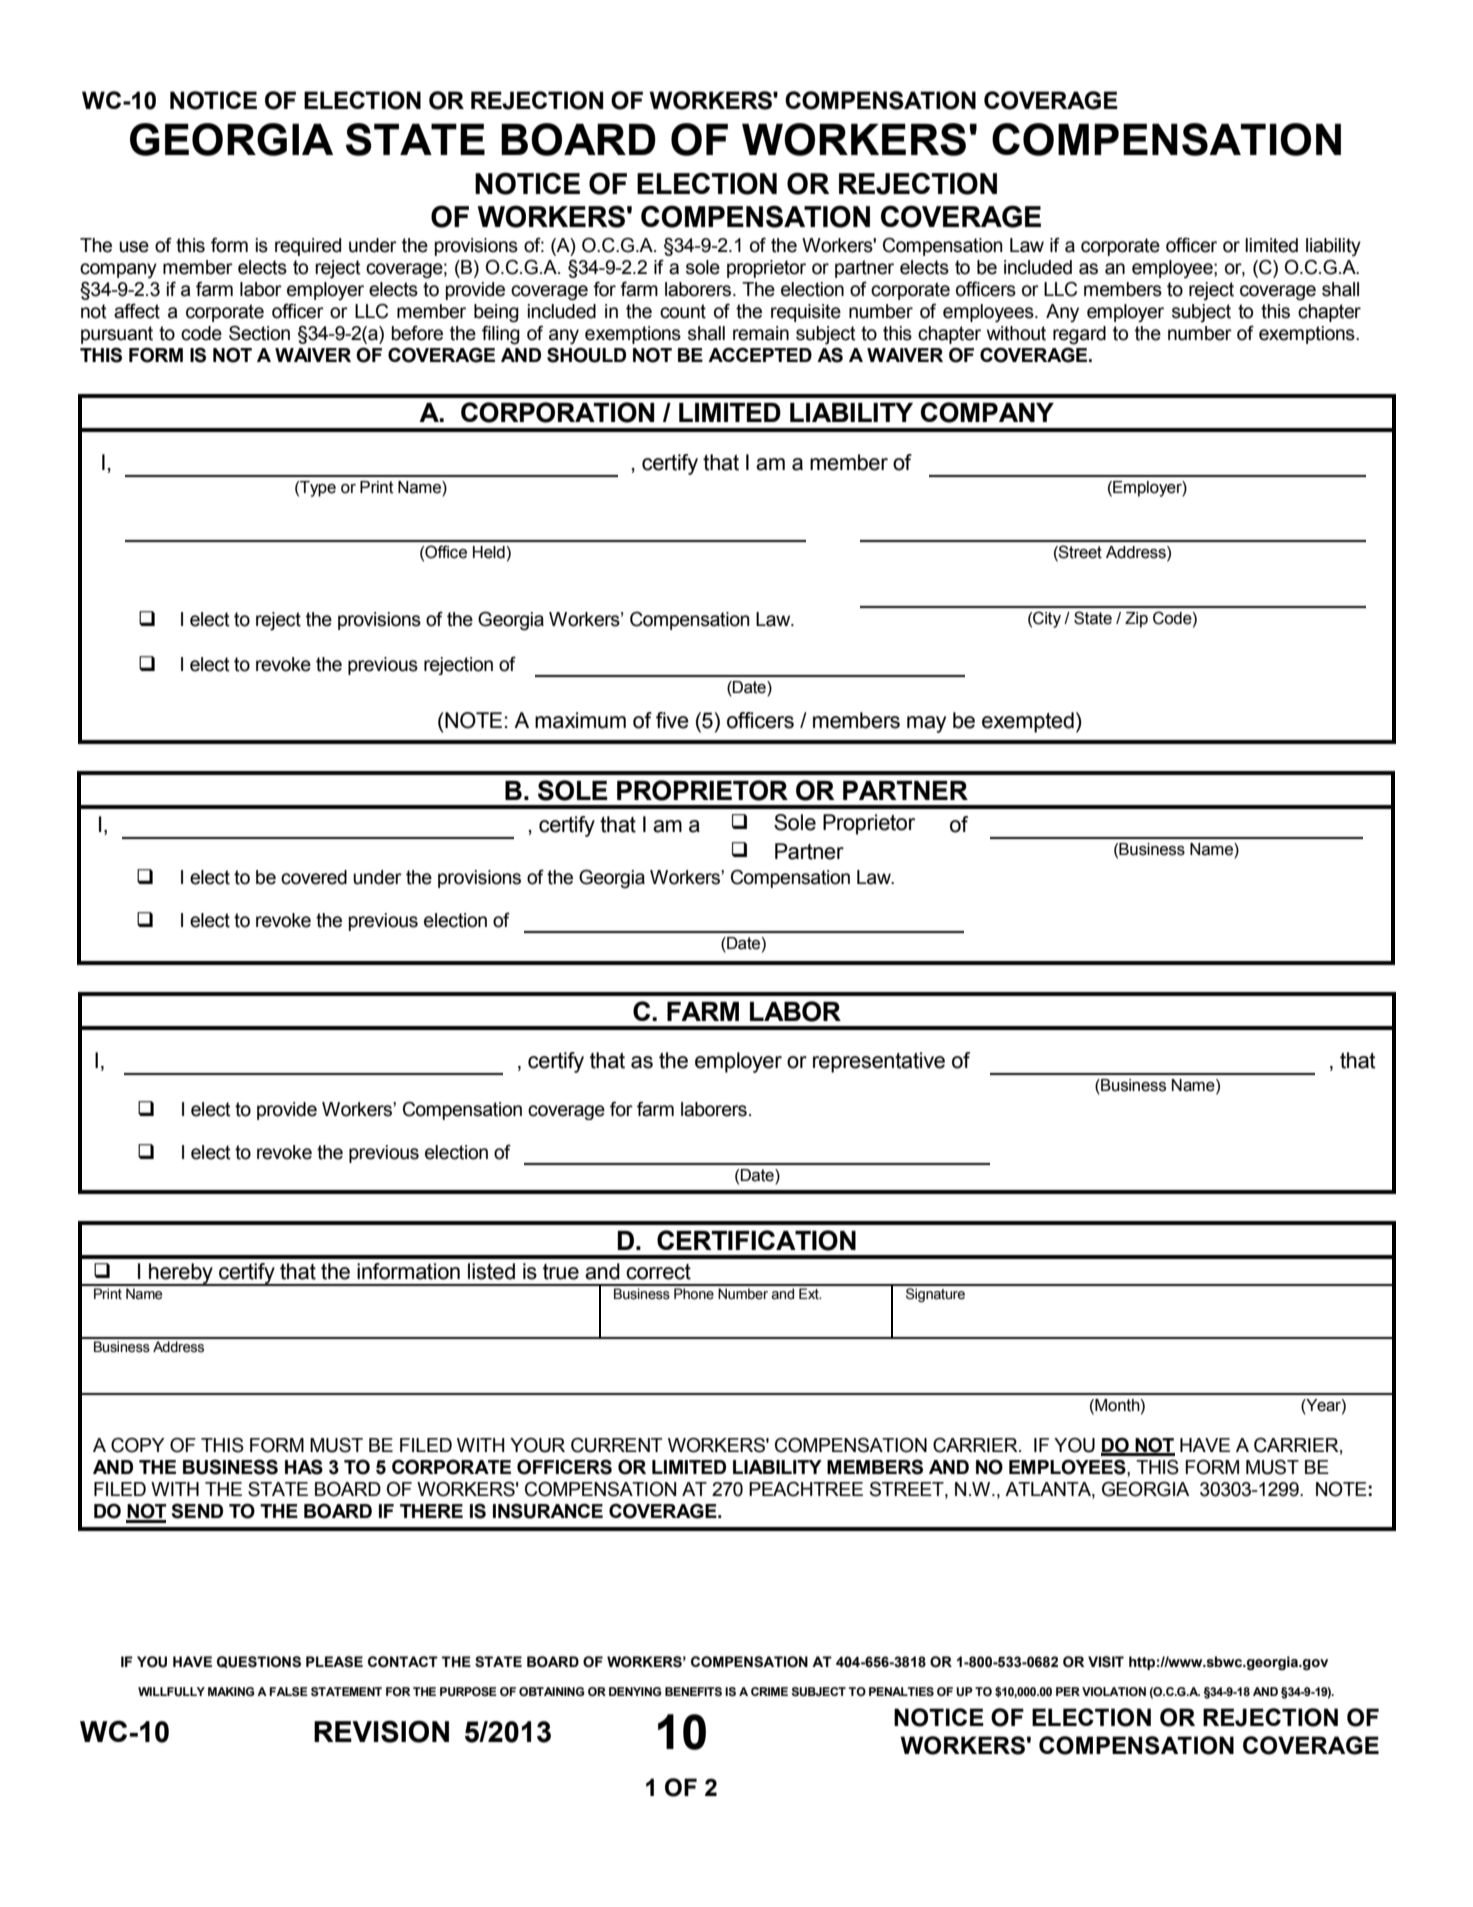 This page has height=1907, width=1473. What do you see at coordinates (683, 311) in the page?
I see `count` at bounding box center [683, 311].
